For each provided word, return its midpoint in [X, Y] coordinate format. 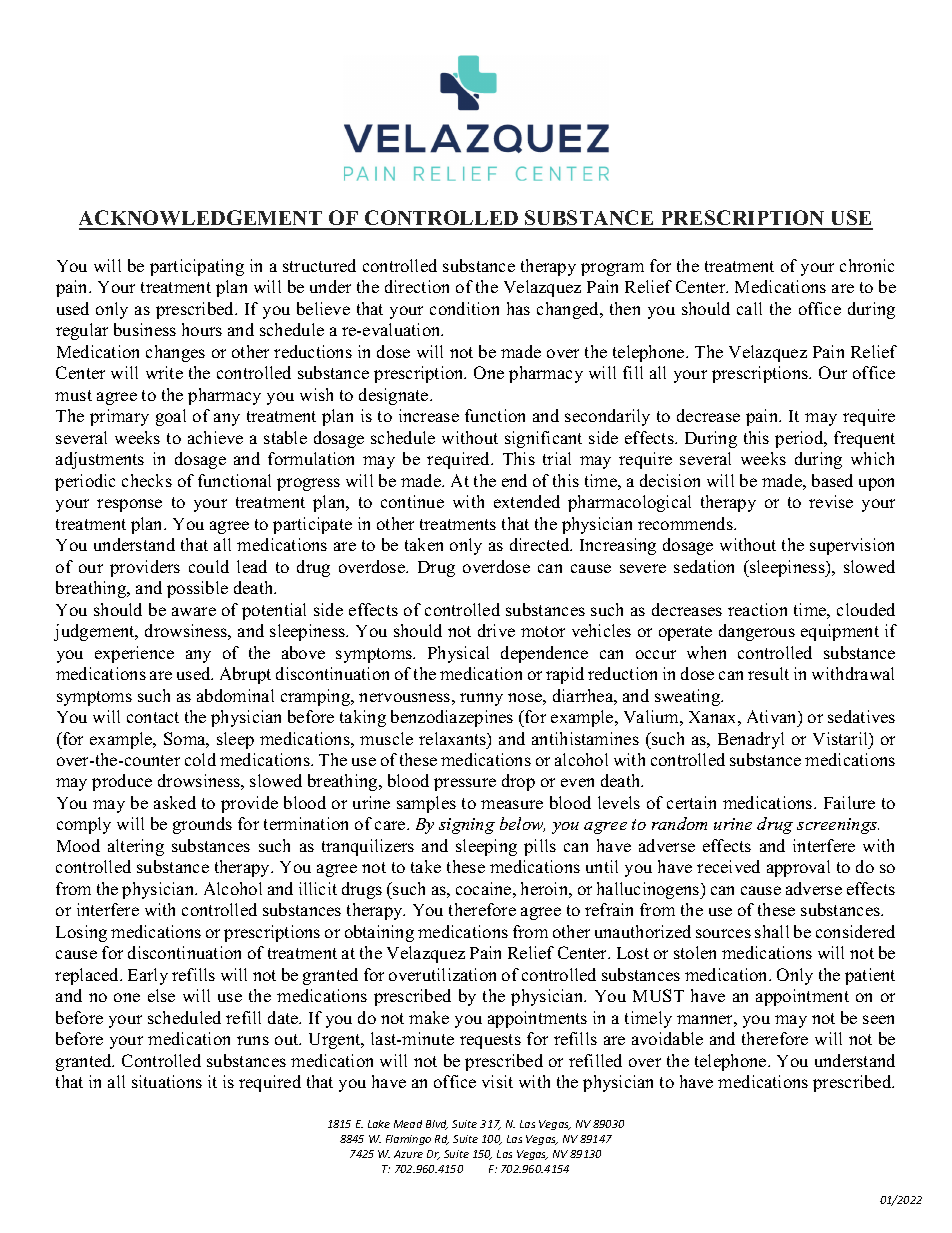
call [749, 308]
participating [197, 267]
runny [481, 699]
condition [464, 308]
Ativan [773, 716]
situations [167, 1081]
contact [153, 717]
